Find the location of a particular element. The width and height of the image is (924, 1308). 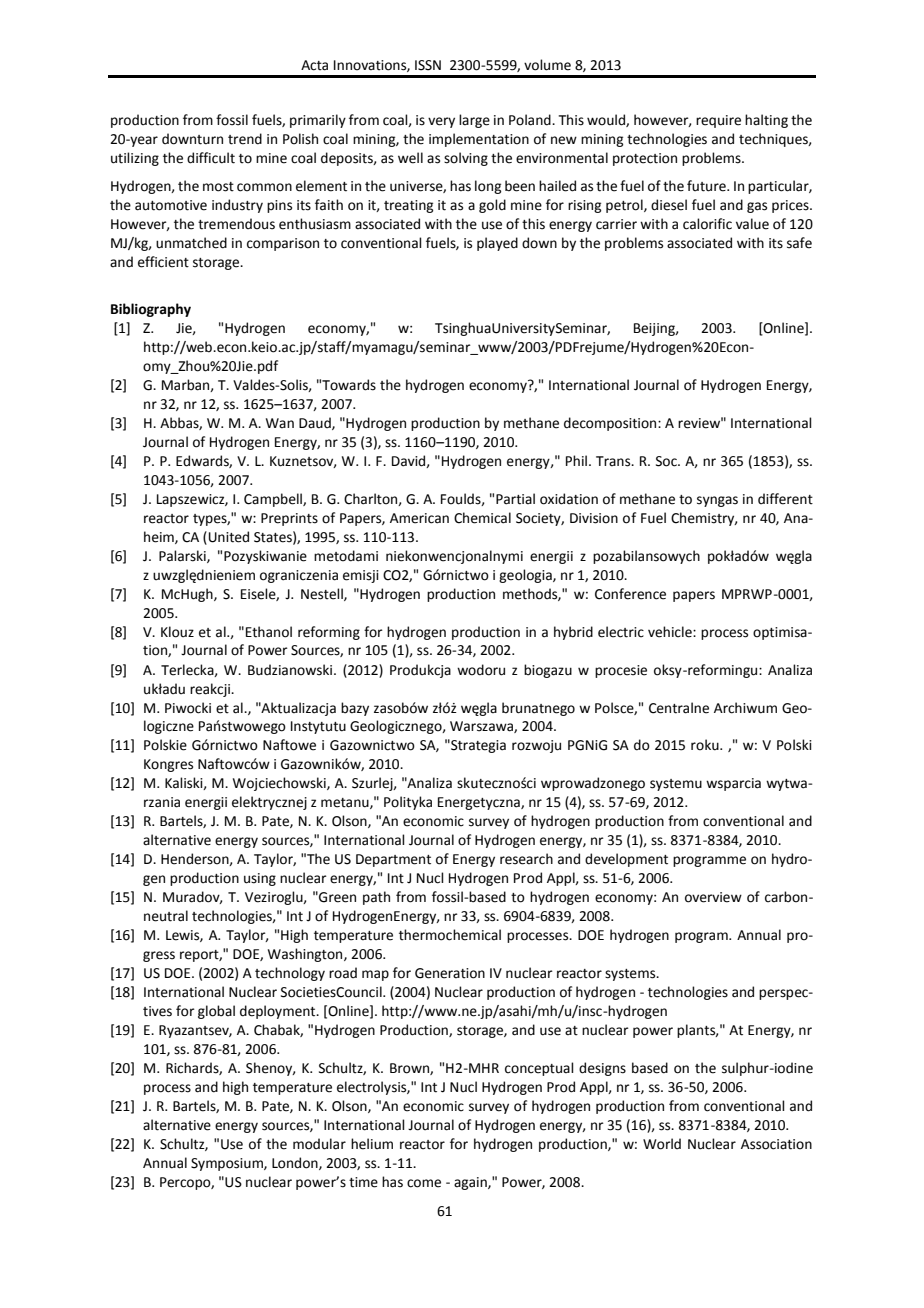

vehicle is located at coordinates (671, 632).
